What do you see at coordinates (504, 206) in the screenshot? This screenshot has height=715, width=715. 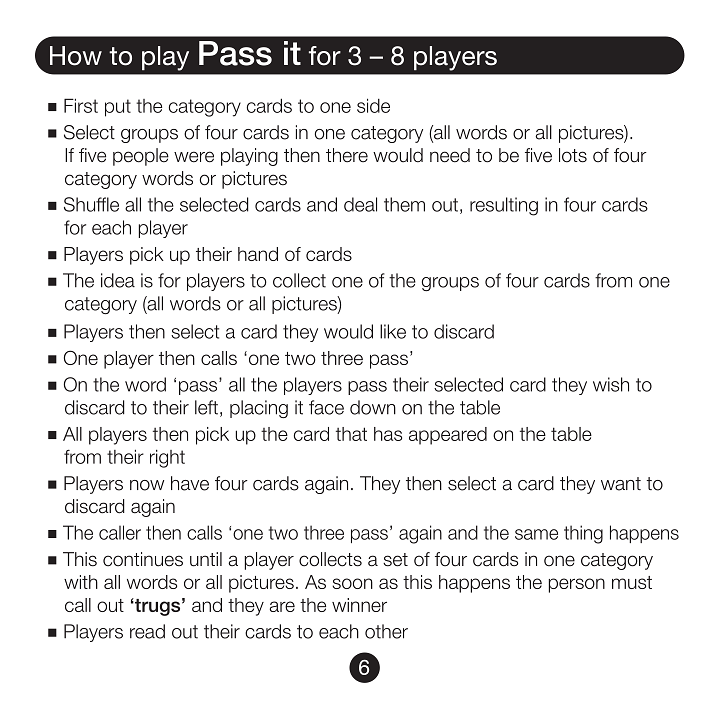 I see `resulting` at bounding box center [504, 206].
